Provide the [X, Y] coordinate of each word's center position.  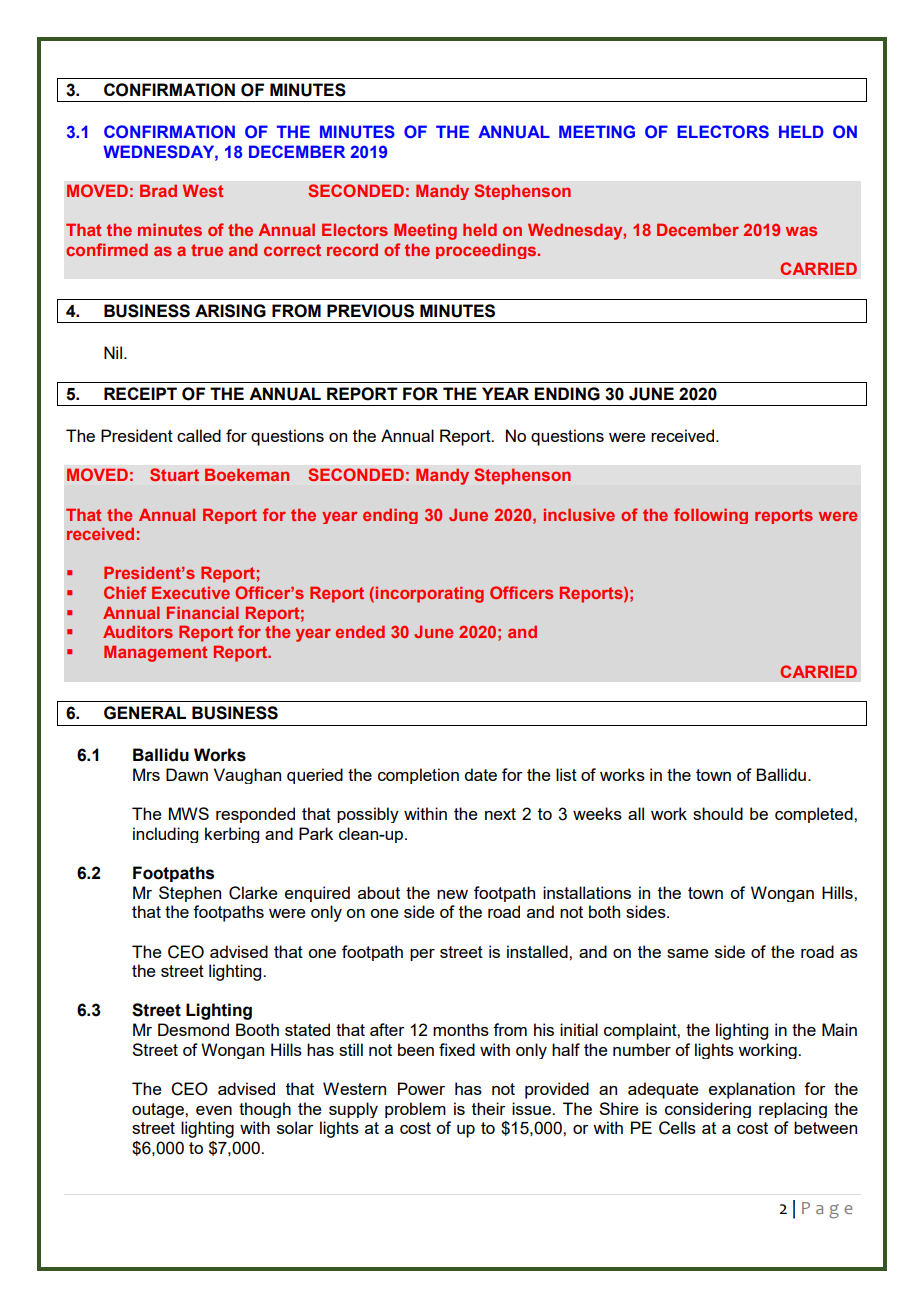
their [489, 1108]
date [480, 774]
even [214, 1110]
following [711, 516]
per [422, 955]
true [207, 250]
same [688, 953]
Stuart [174, 474]
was [801, 231]
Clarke [253, 893]
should [718, 813]
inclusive [579, 514]
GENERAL [145, 713]
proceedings [487, 251]
